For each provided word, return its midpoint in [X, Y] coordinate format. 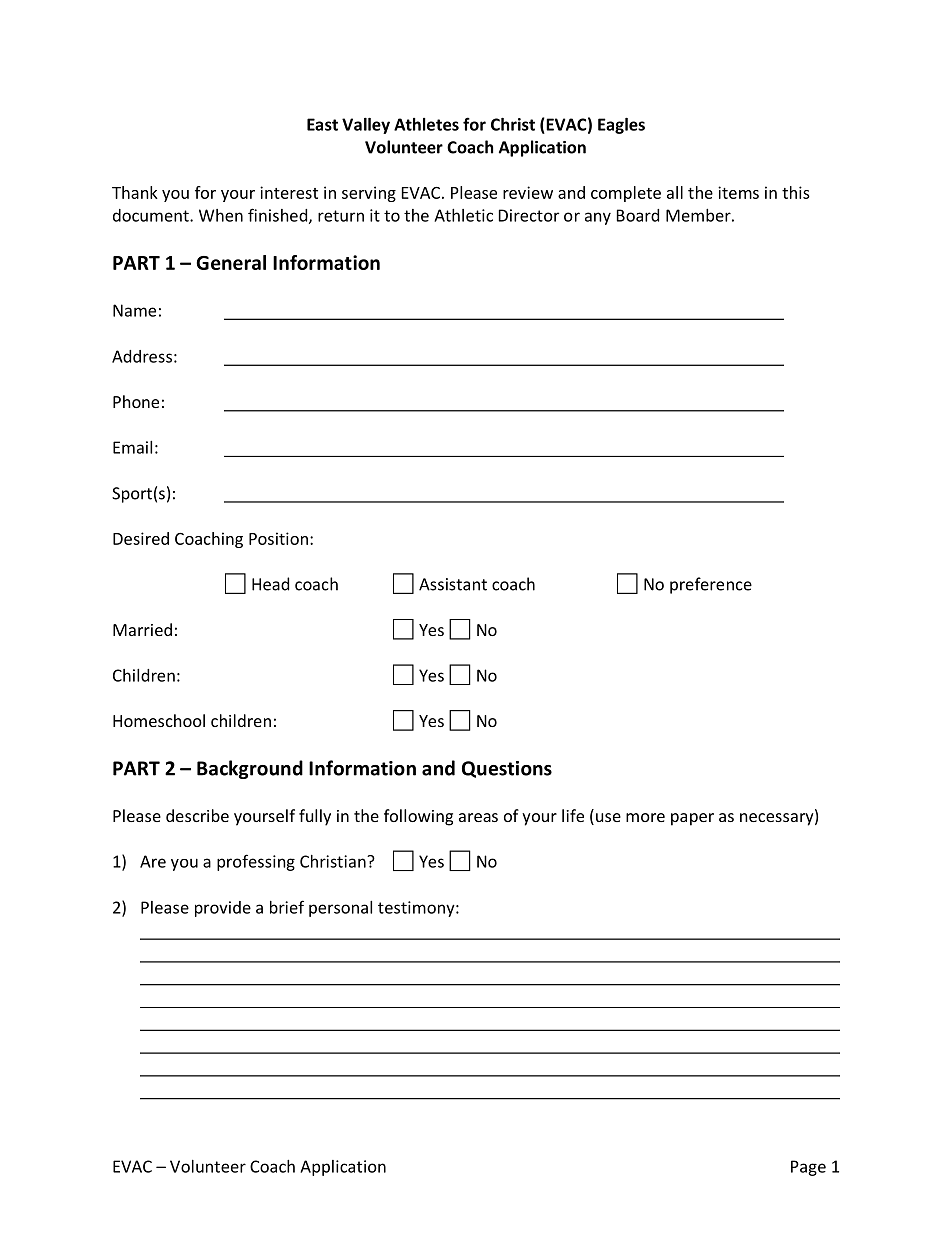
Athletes [426, 124]
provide [223, 909]
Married [142, 629]
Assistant [453, 584]
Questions [507, 769]
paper [692, 819]
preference [711, 585]
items [738, 192]
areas [478, 817]
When [221, 215]
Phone [136, 401]
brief [287, 907]
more [645, 817]
